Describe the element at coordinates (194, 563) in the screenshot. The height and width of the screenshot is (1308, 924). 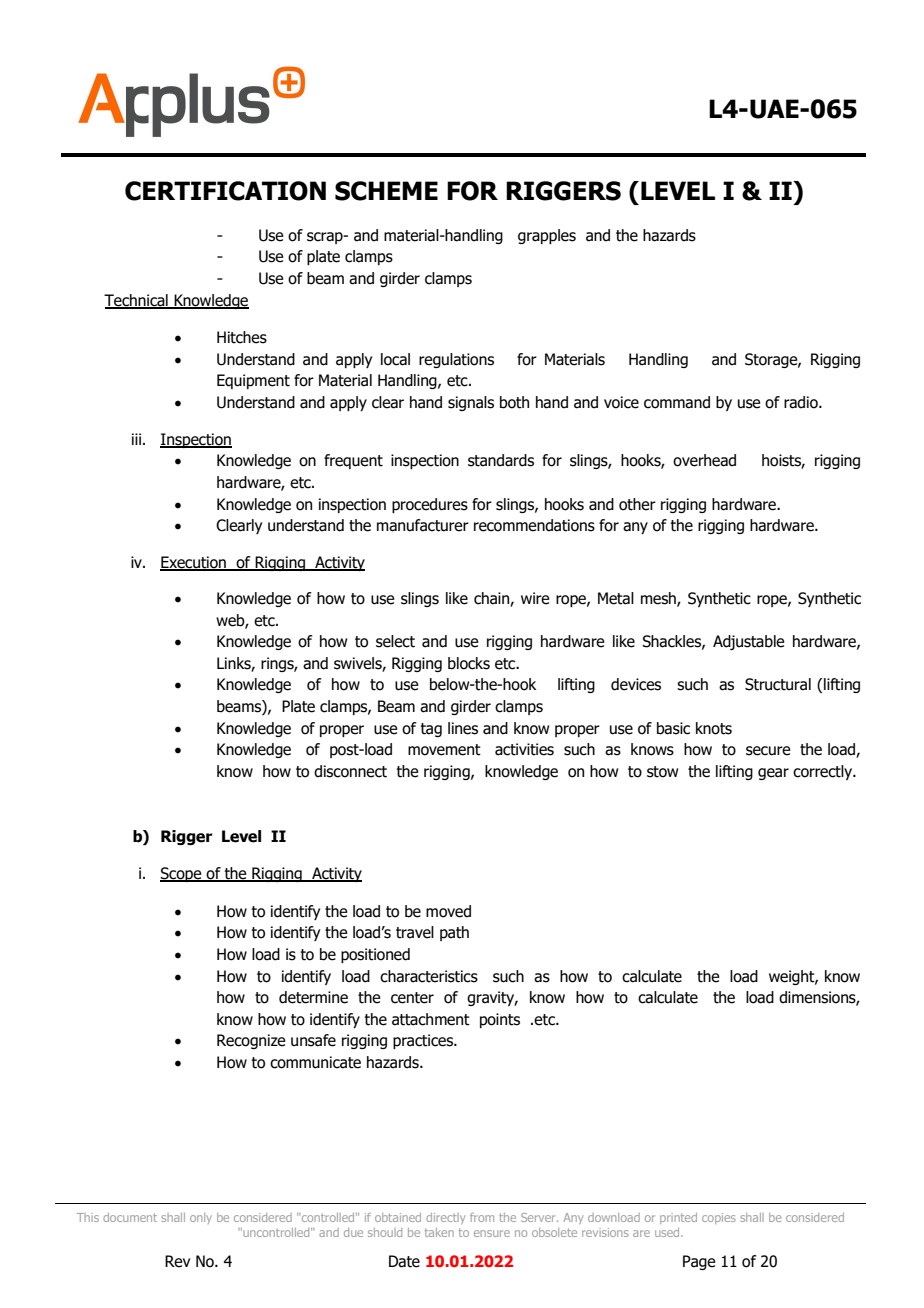
I see `Execution` at that location.
